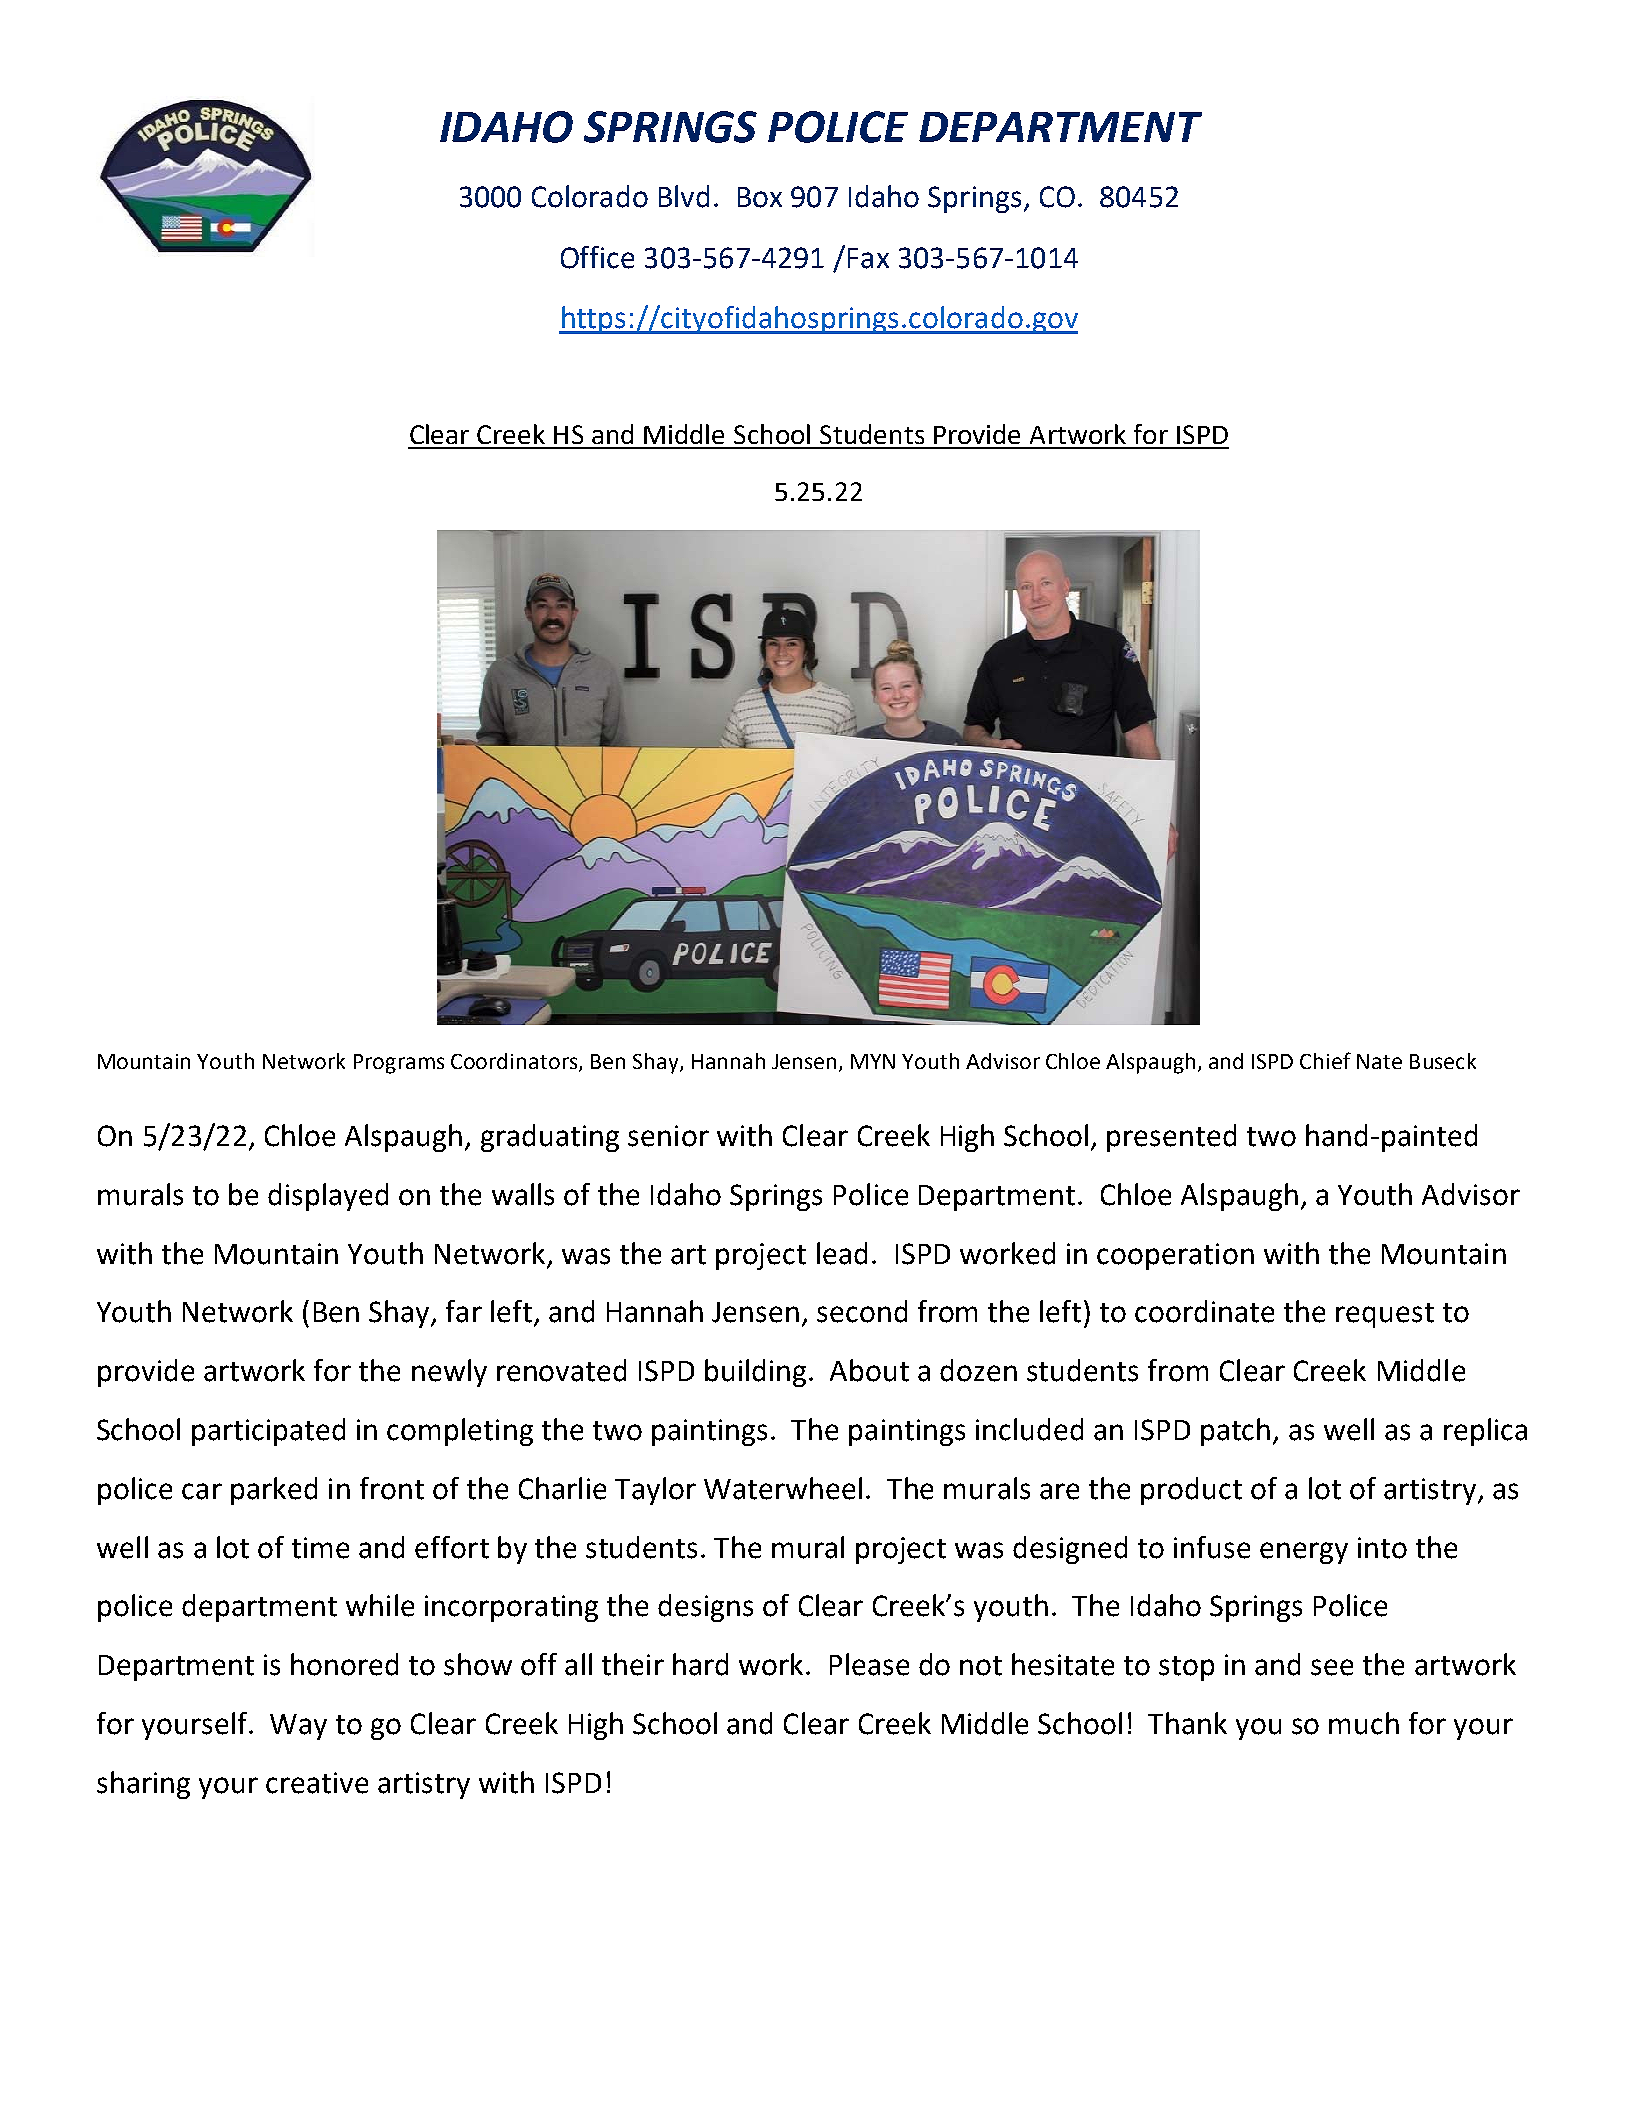 The height and width of the screenshot is (2119, 1638). Describe the element at coordinates (399, 1064) in the screenshot. I see `Programs` at that location.
